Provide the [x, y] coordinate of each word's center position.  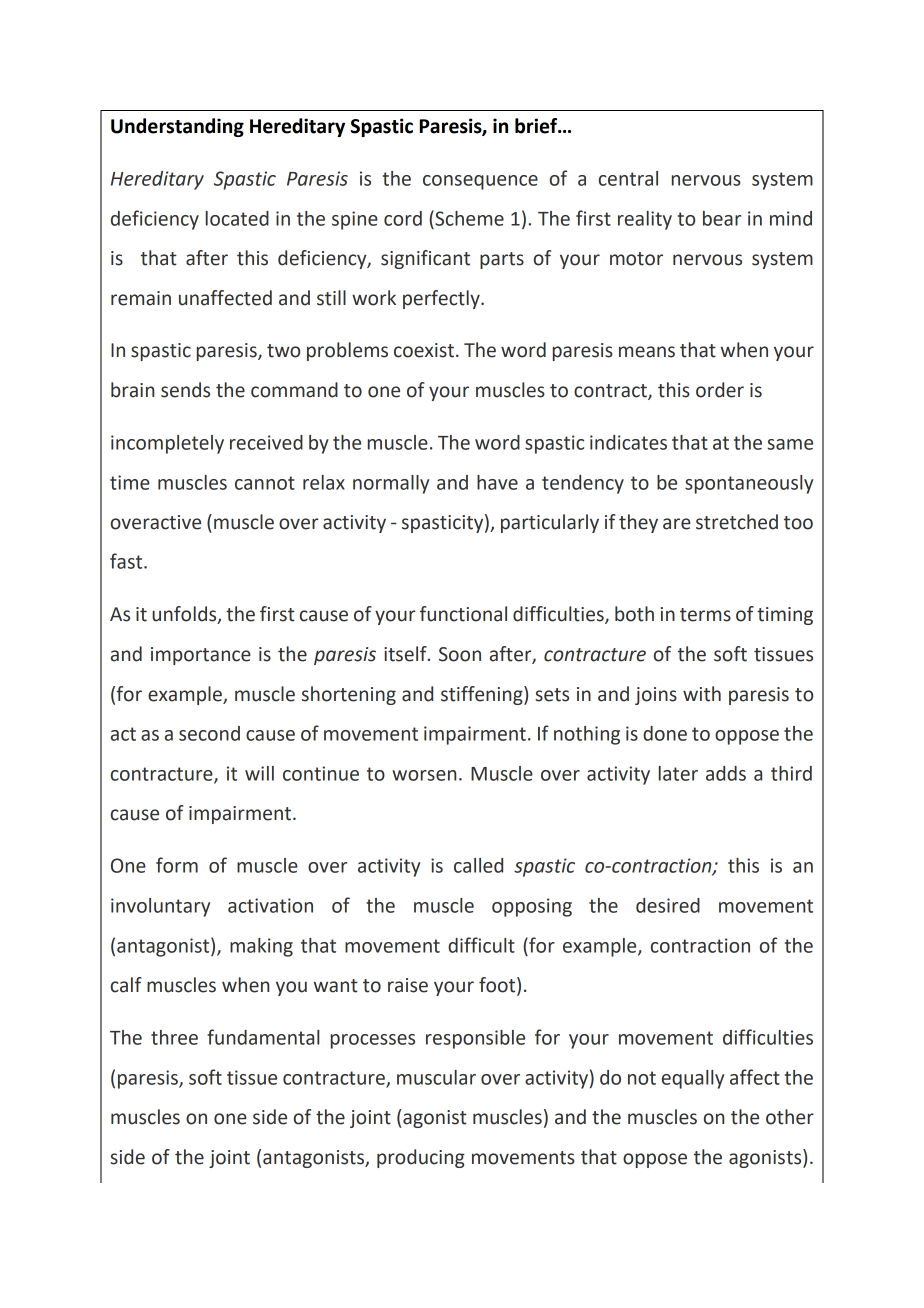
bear [722, 218]
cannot [265, 483]
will [259, 773]
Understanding [177, 127]
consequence [480, 182]
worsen [424, 775]
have [497, 482]
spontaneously [749, 484]
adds [726, 773]
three [174, 1037]
